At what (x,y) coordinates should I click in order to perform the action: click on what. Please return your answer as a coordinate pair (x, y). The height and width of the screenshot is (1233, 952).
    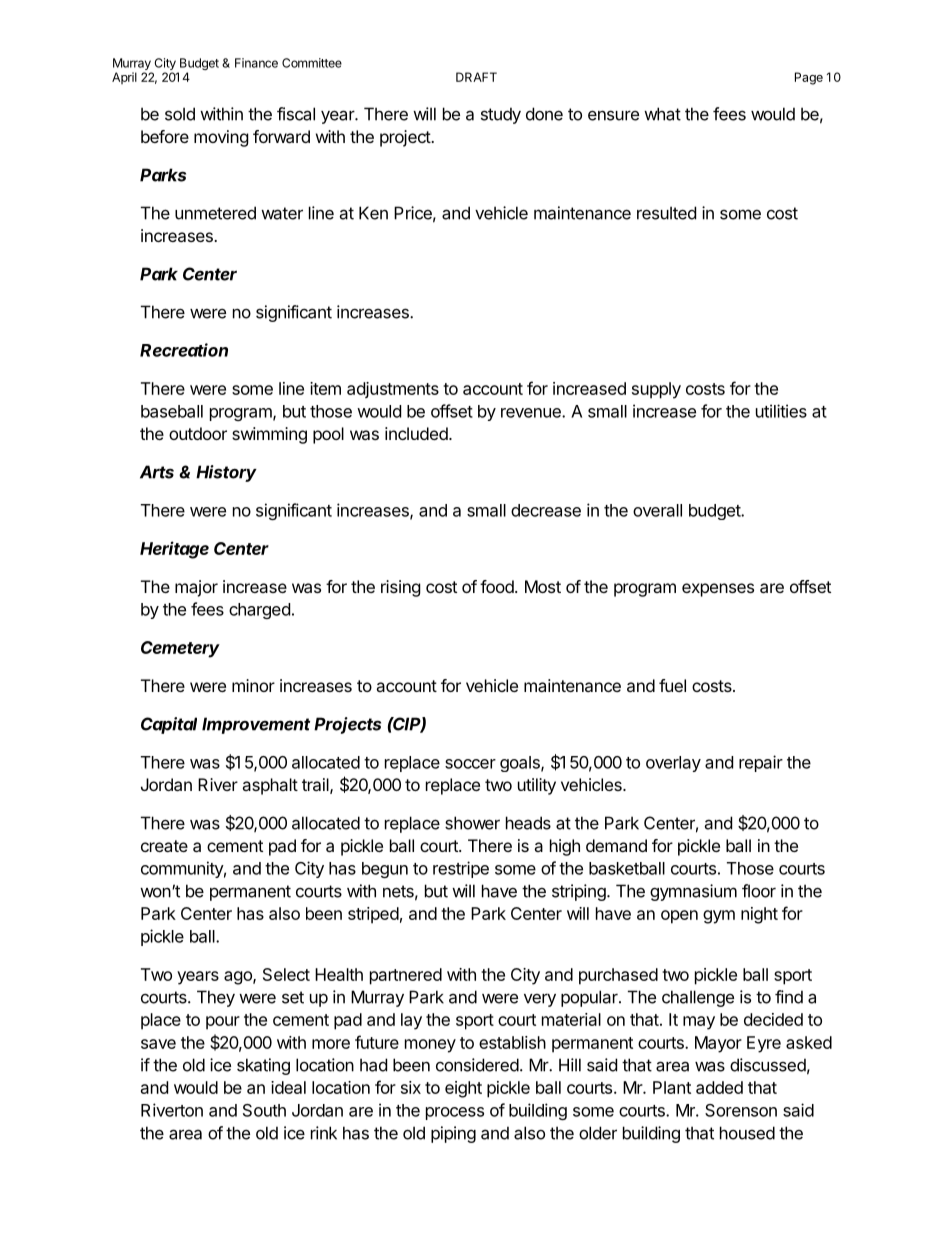
    Looking at the image, I should click on (662, 114).
